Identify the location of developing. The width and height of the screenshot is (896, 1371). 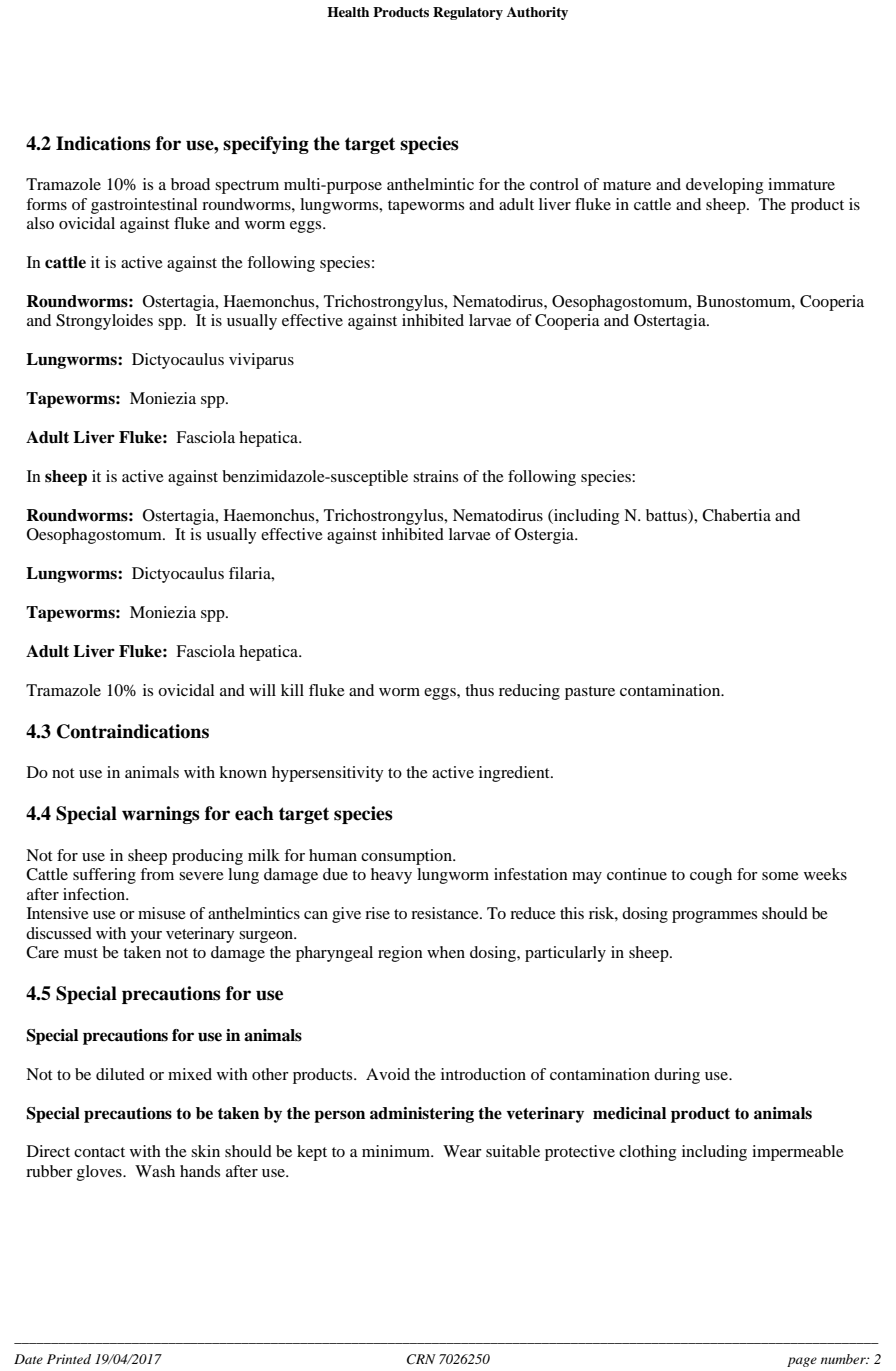
(724, 186).
